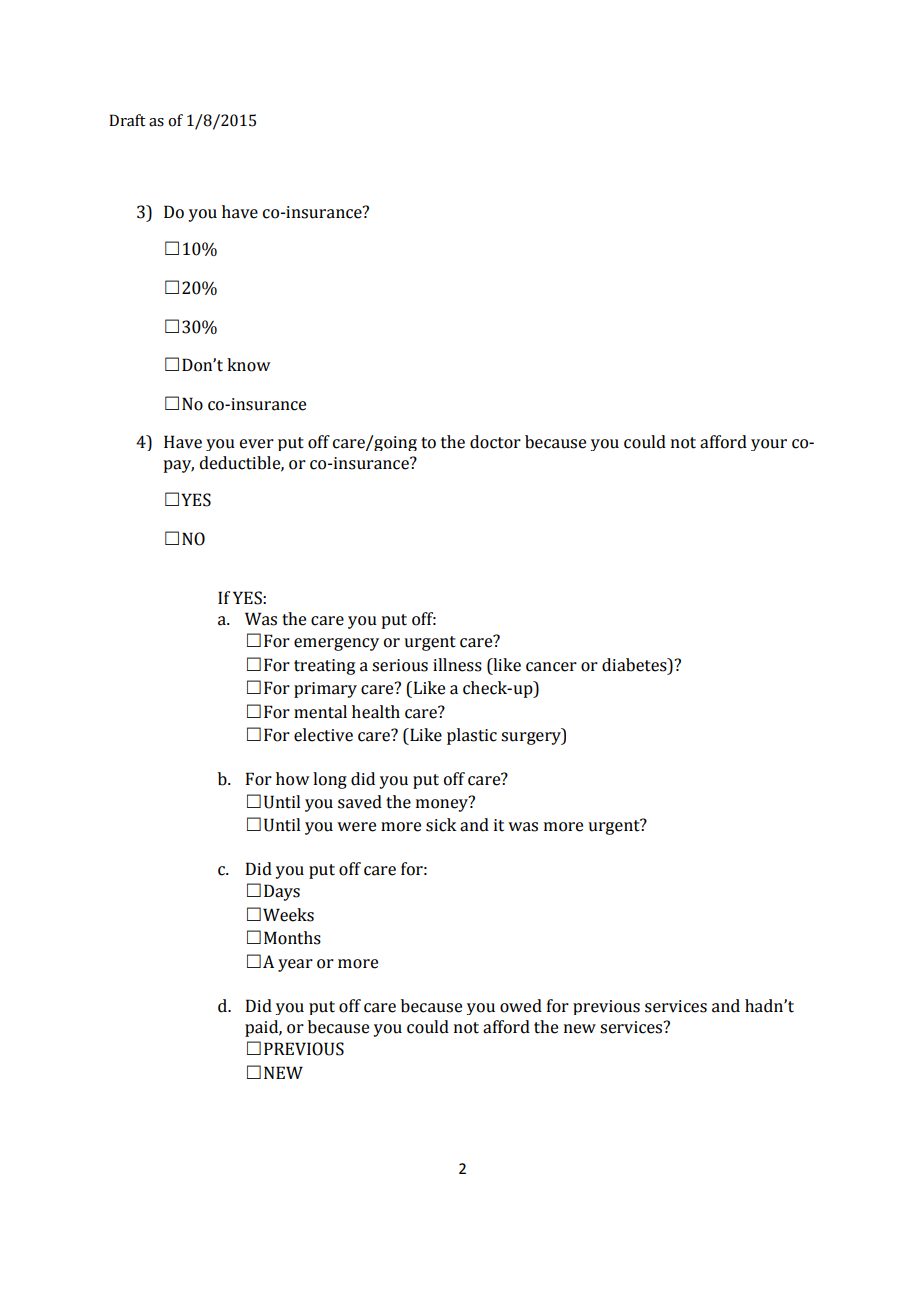 This image has height=1308, width=924. I want to click on know, so click(248, 365).
